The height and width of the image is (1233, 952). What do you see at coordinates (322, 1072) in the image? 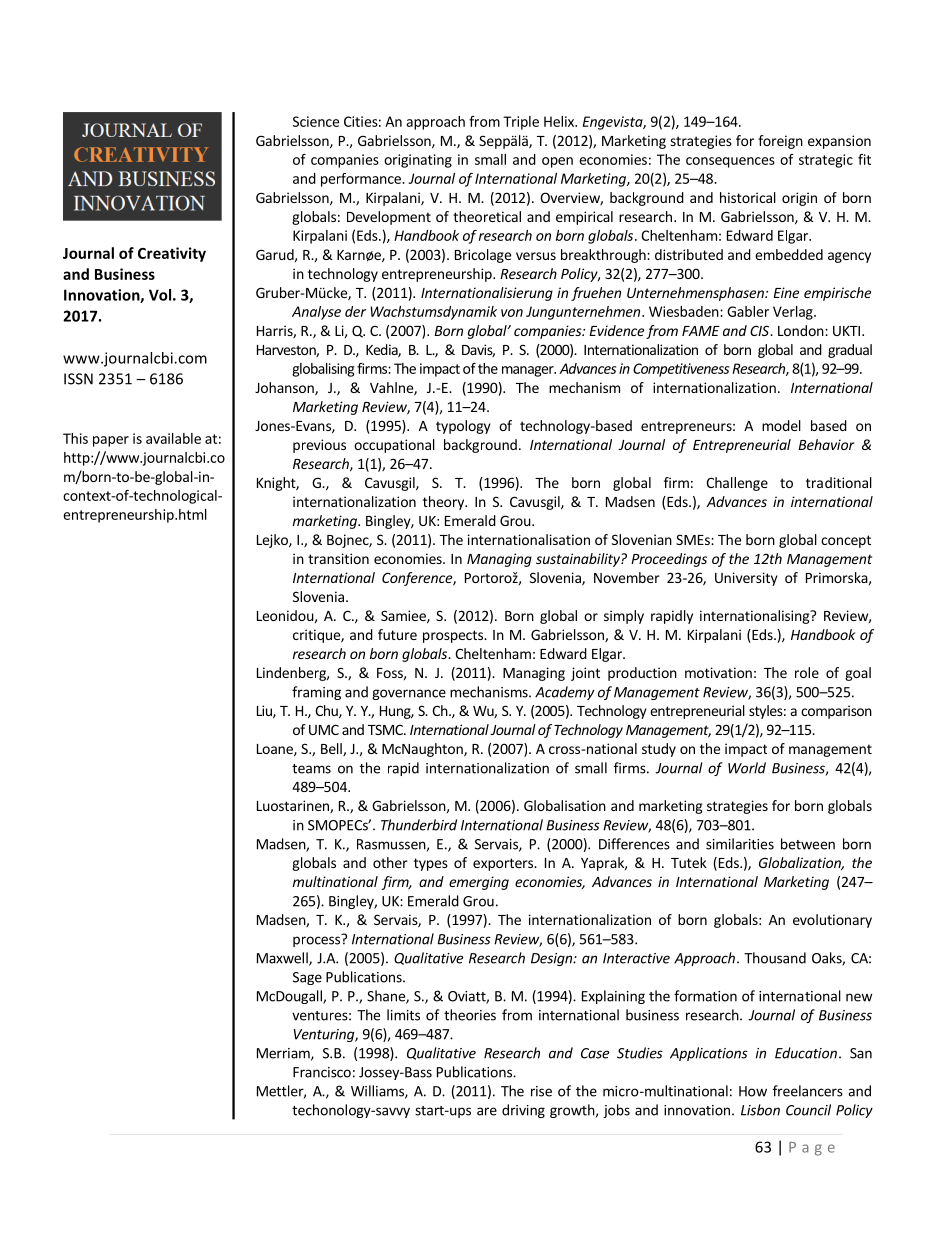
I see `Francisco` at bounding box center [322, 1072].
